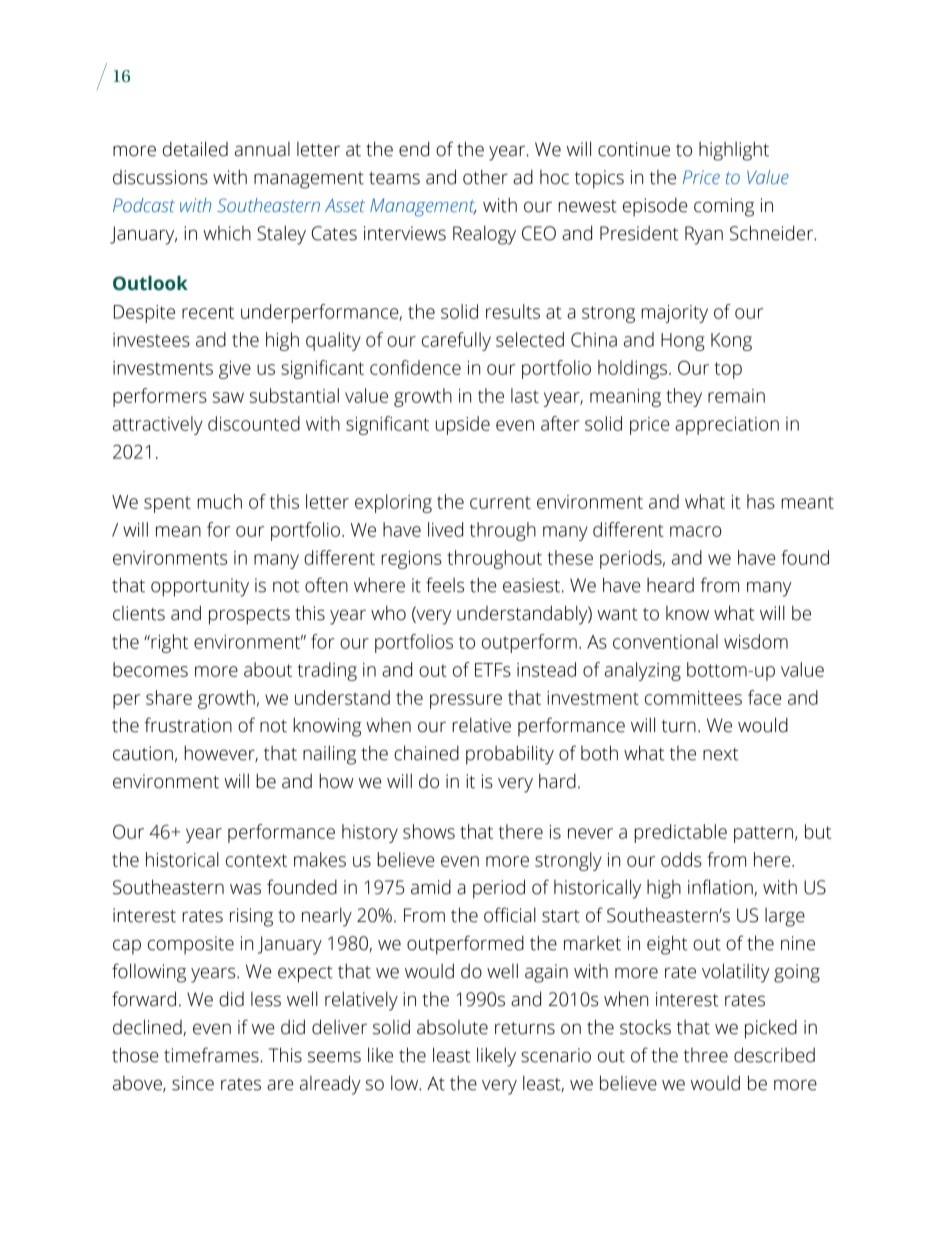 The image size is (952, 1233). Describe the element at coordinates (195, 149) in the document. I see `detailed` at that location.
